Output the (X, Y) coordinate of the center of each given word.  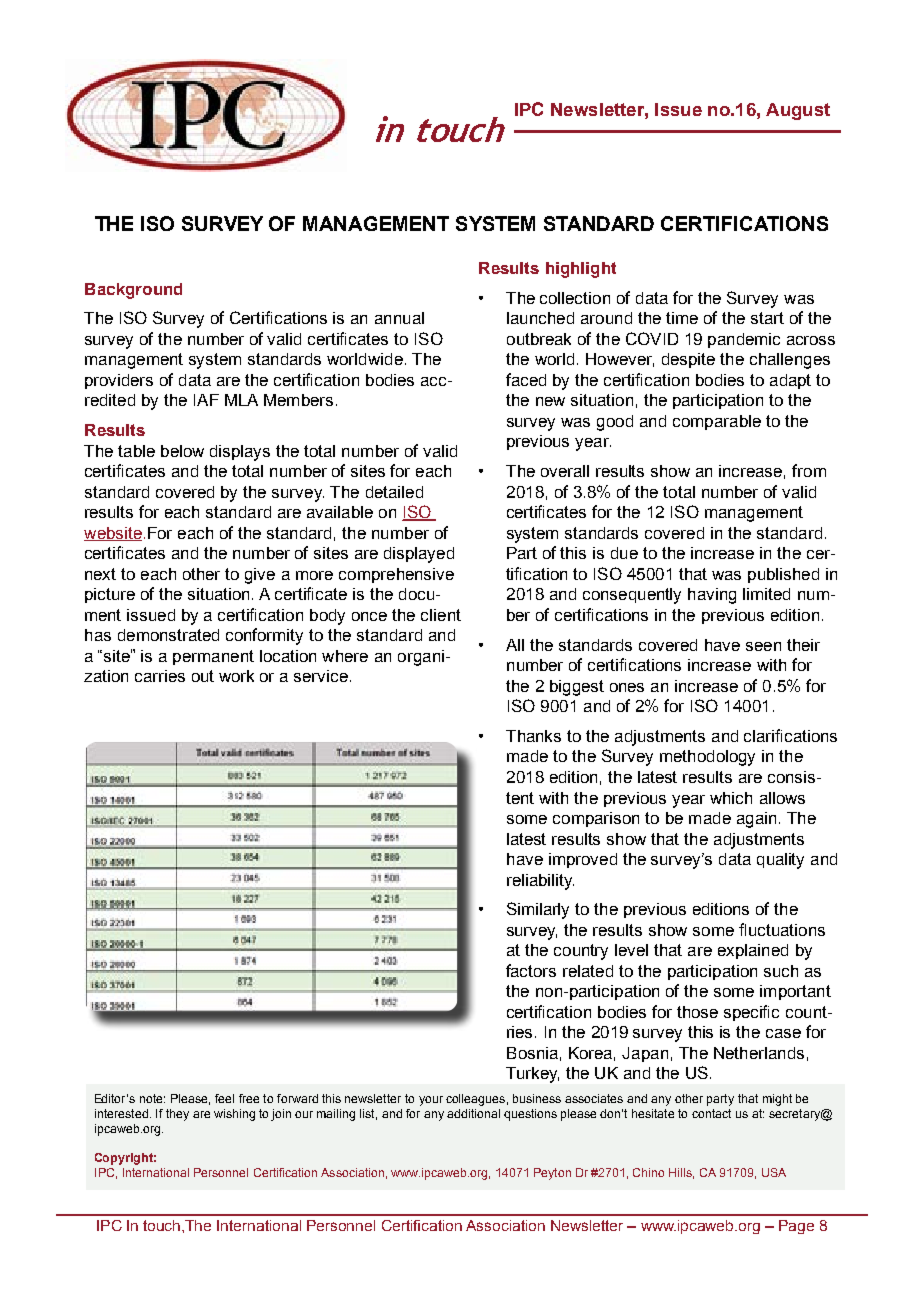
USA (774, 1172)
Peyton (552, 1174)
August (798, 111)
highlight (581, 270)
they (177, 1115)
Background (133, 291)
